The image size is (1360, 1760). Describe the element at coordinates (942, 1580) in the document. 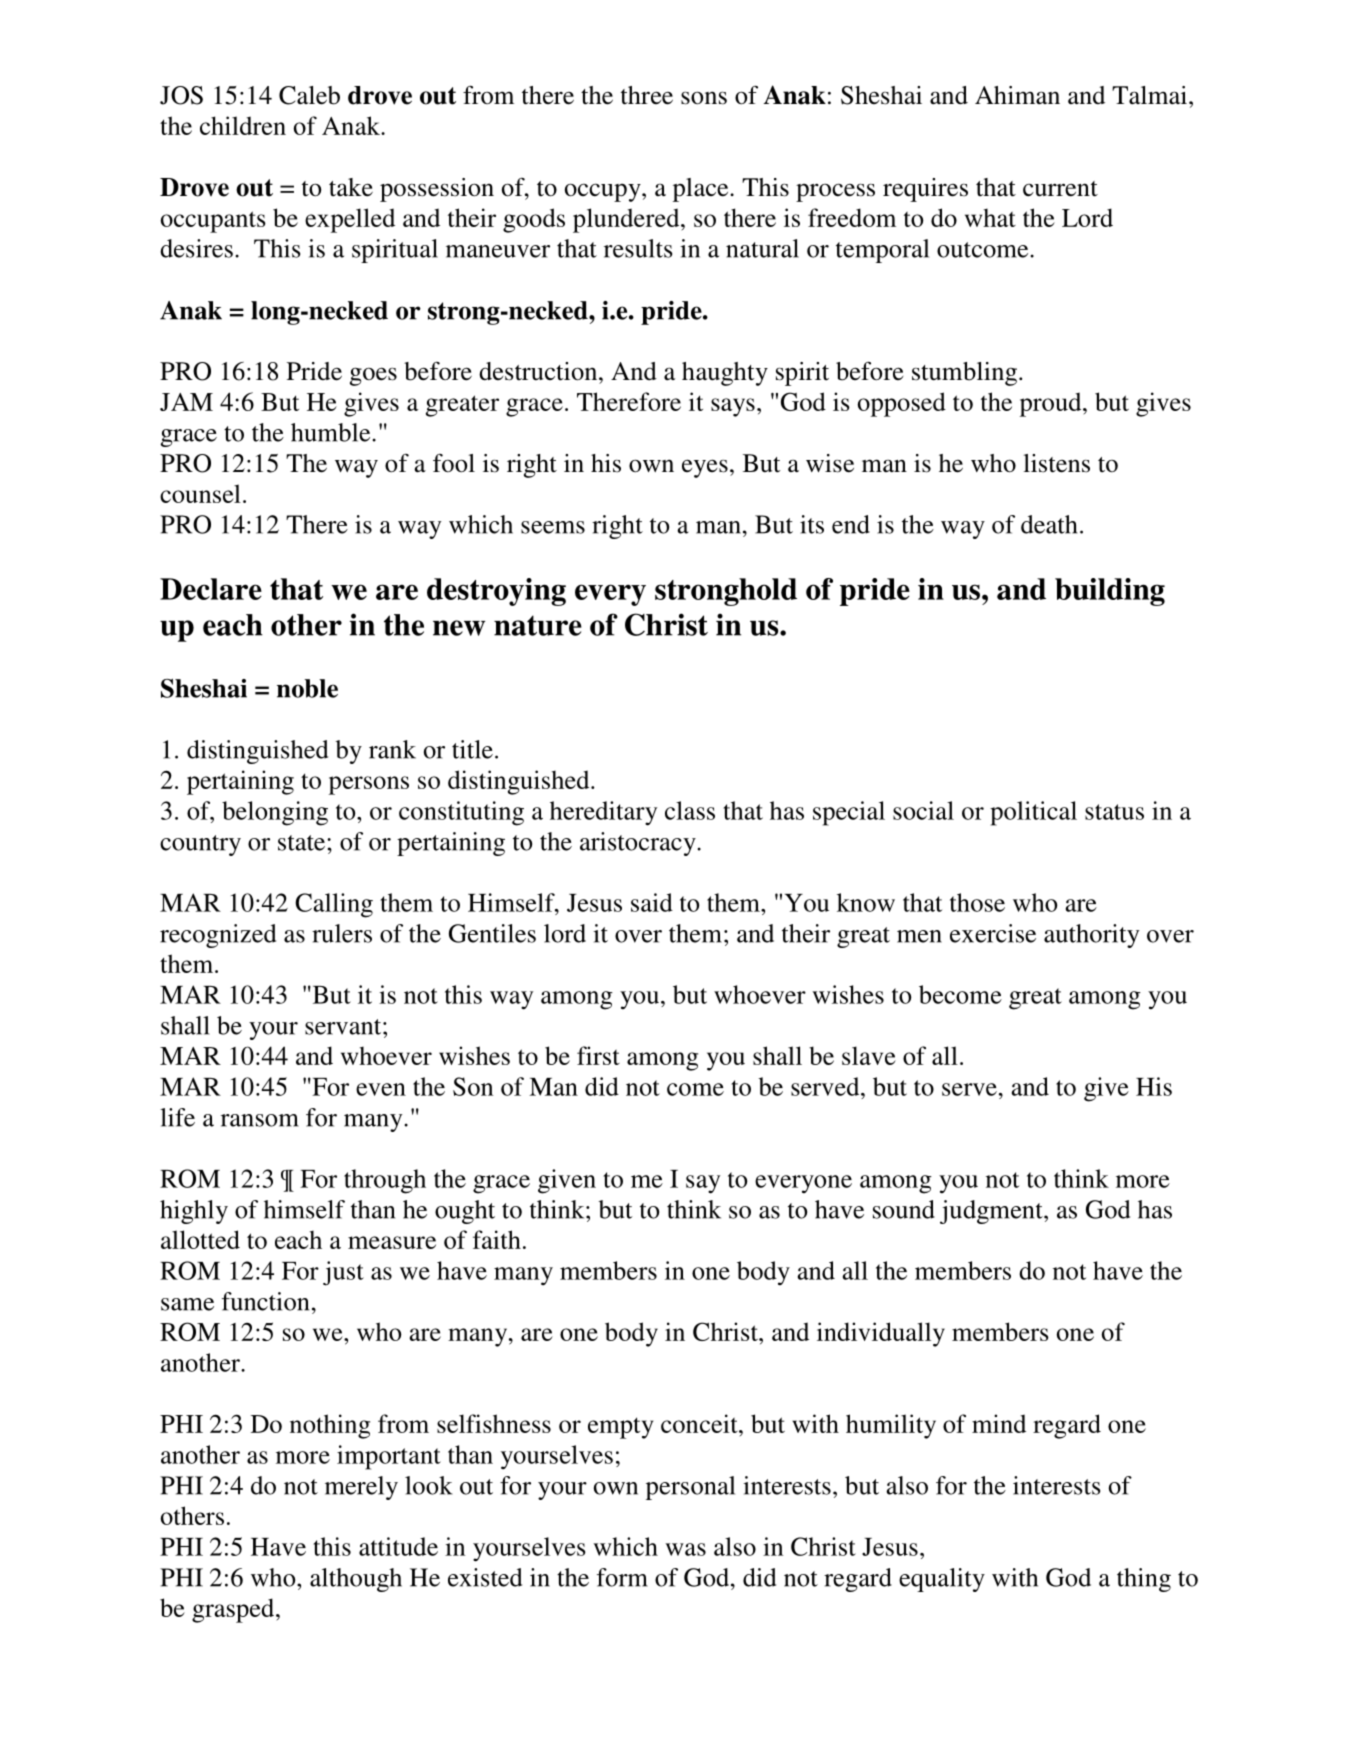

I see `equality` at that location.
